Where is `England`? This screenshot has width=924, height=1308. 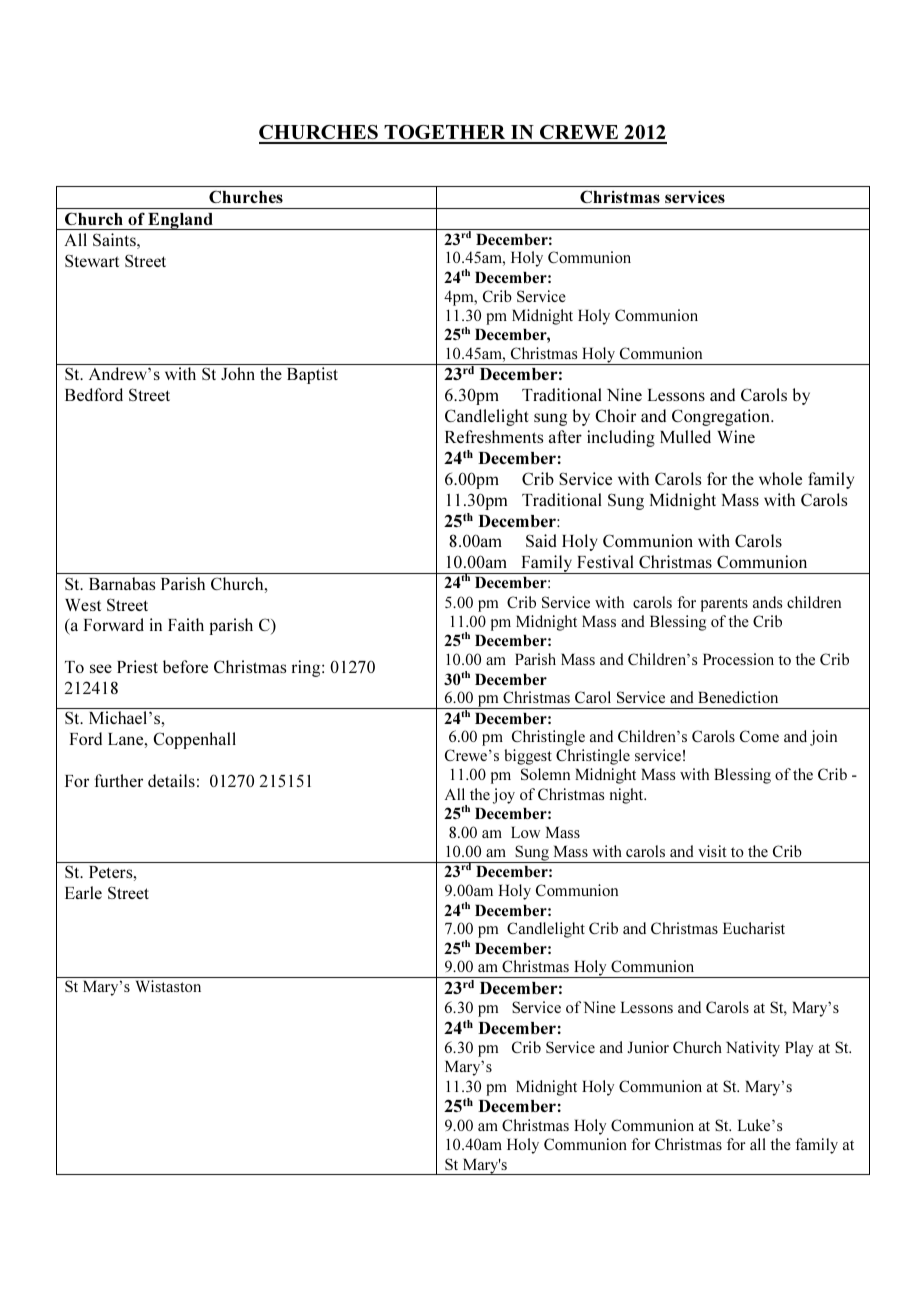 England is located at coordinates (180, 221).
